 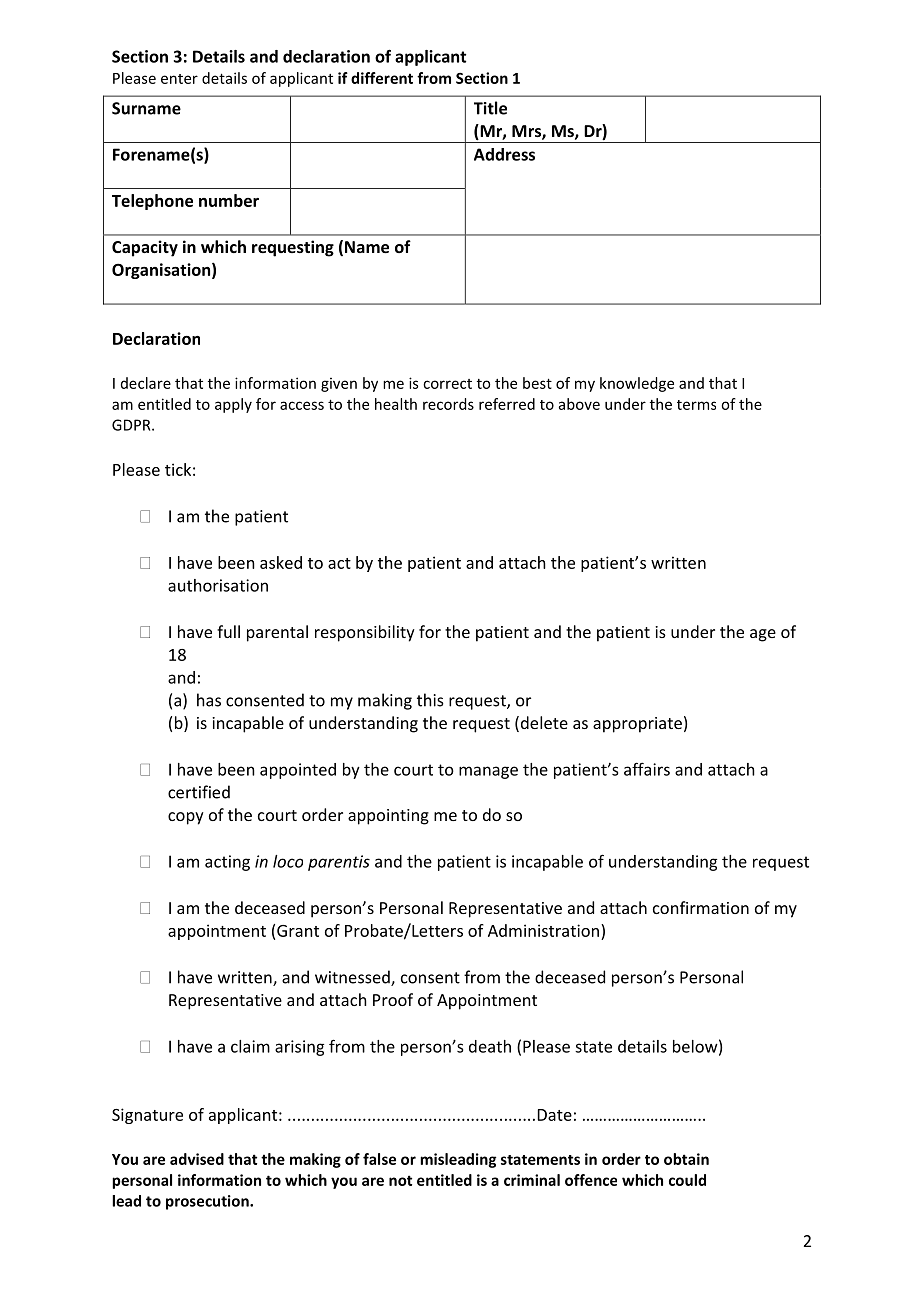 What do you see at coordinates (186, 818) in the screenshot?
I see `copy` at bounding box center [186, 818].
